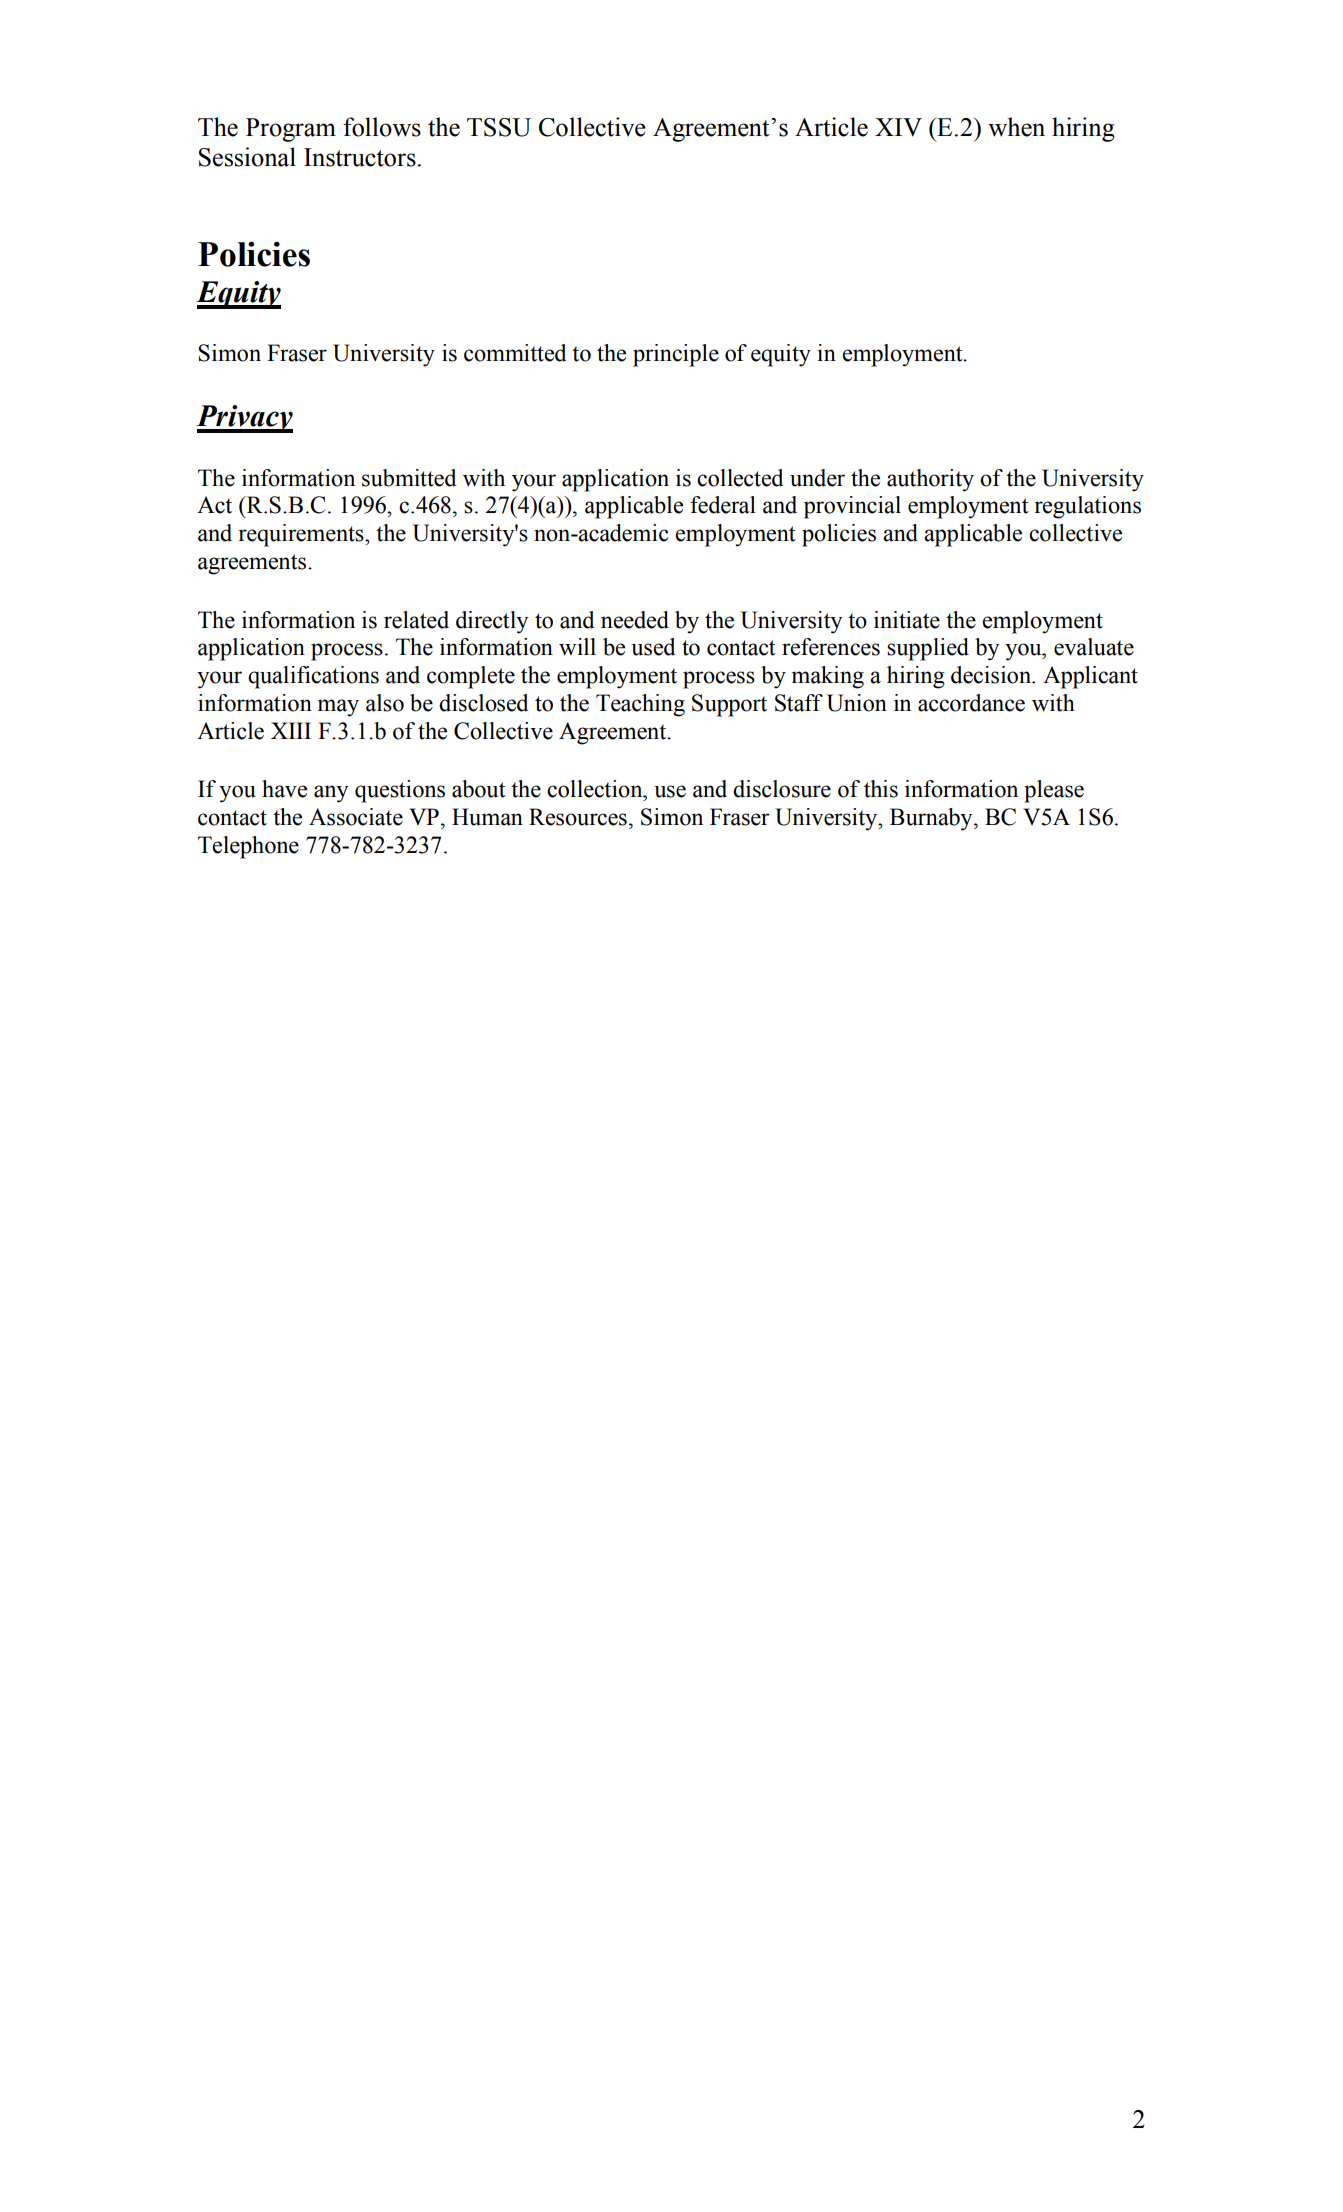 This screenshot has height=2212, width=1343. I want to click on committed, so click(515, 353).
